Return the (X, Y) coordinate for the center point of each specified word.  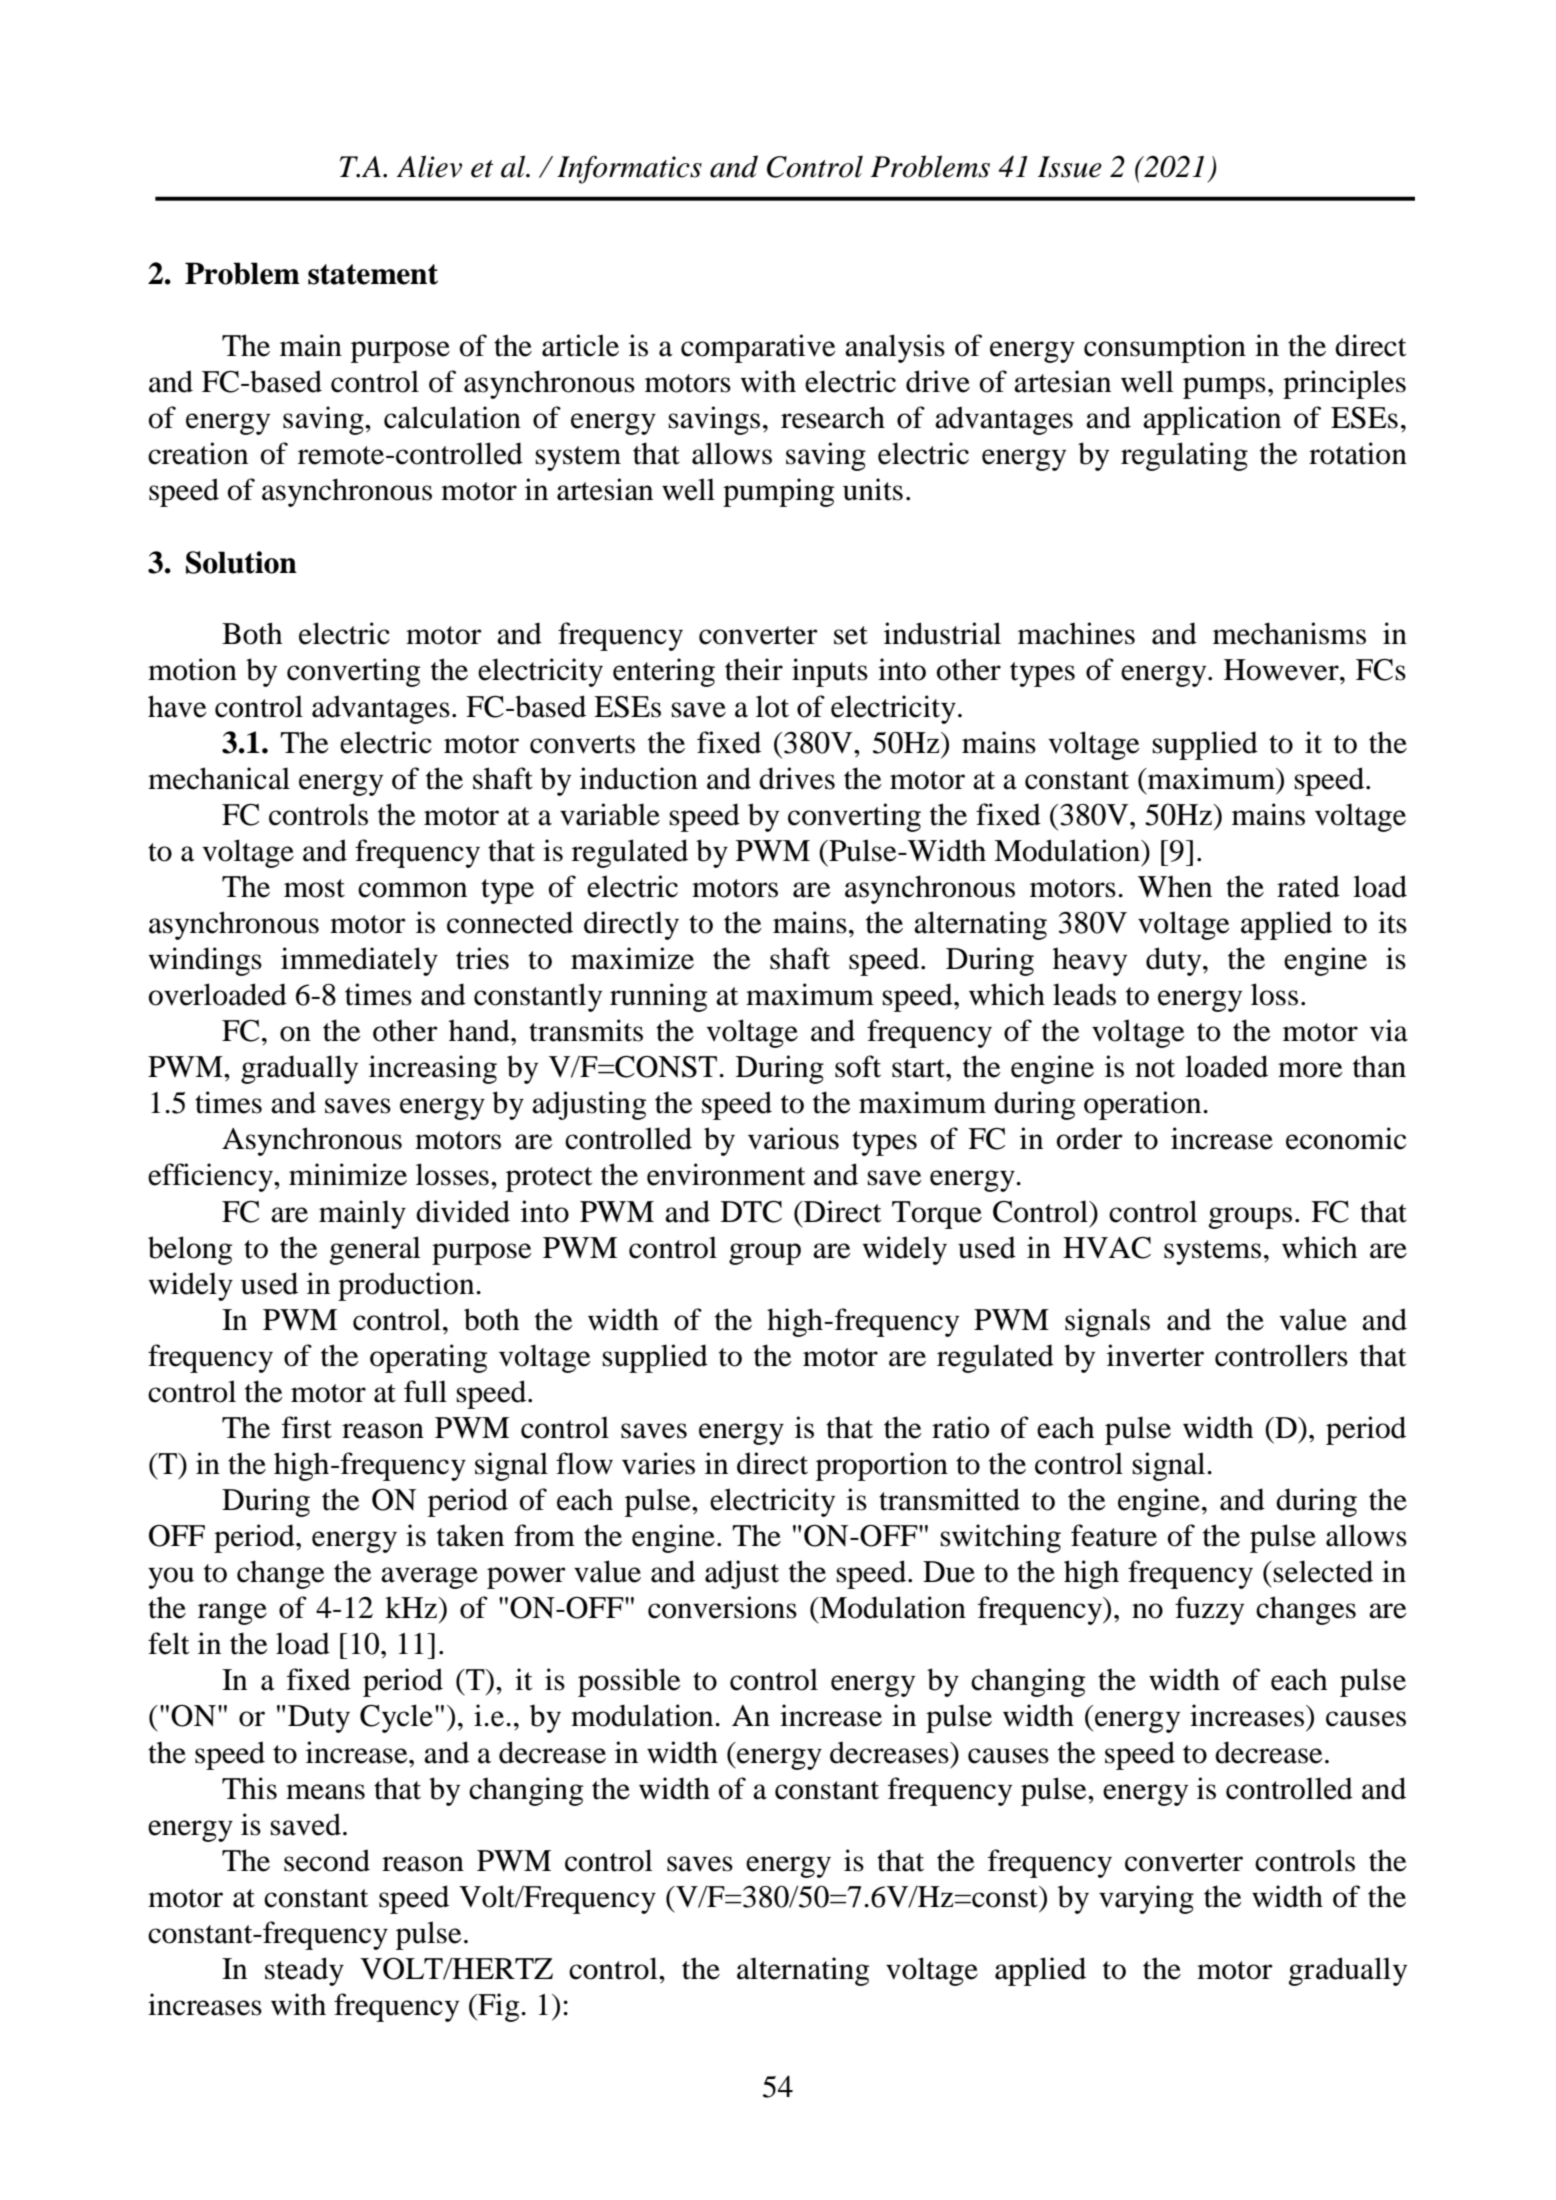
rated (1308, 886)
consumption (1165, 348)
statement (373, 274)
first (307, 1427)
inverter (1155, 1355)
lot (772, 706)
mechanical (219, 778)
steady (304, 1971)
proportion (882, 1466)
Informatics (629, 169)
